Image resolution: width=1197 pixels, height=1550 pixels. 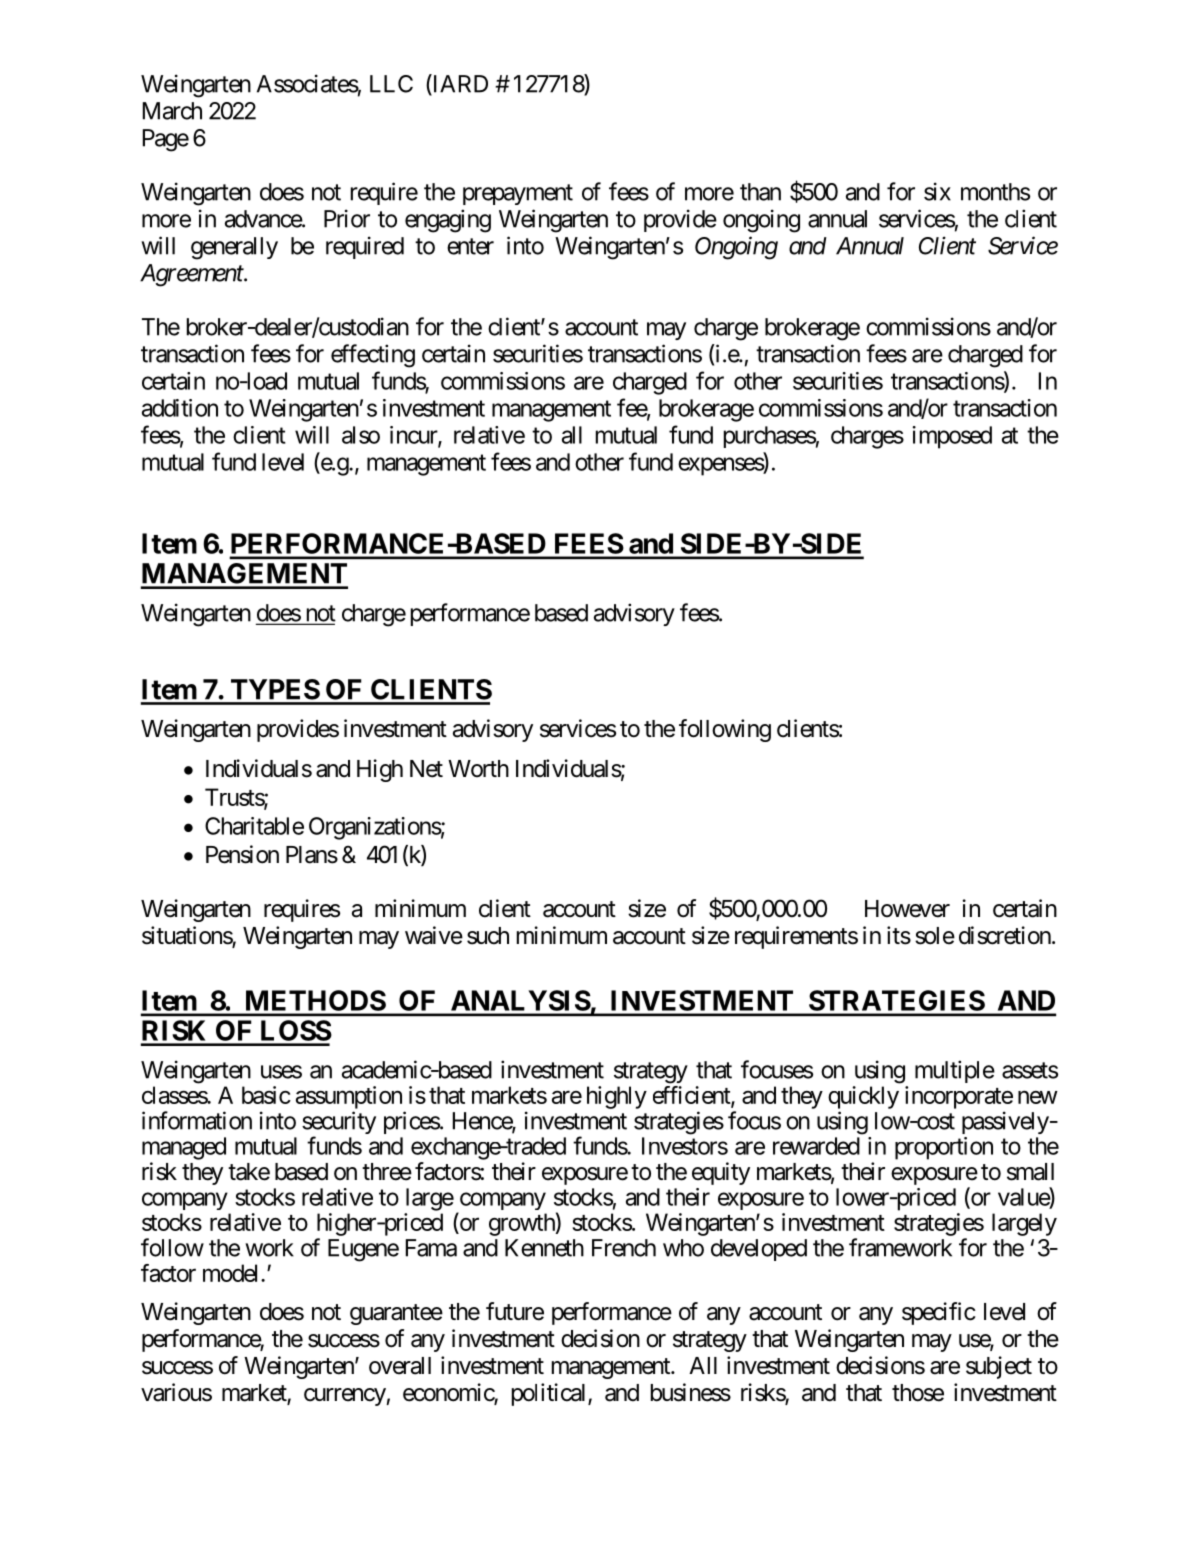 I want to click on March, so click(x=172, y=111).
